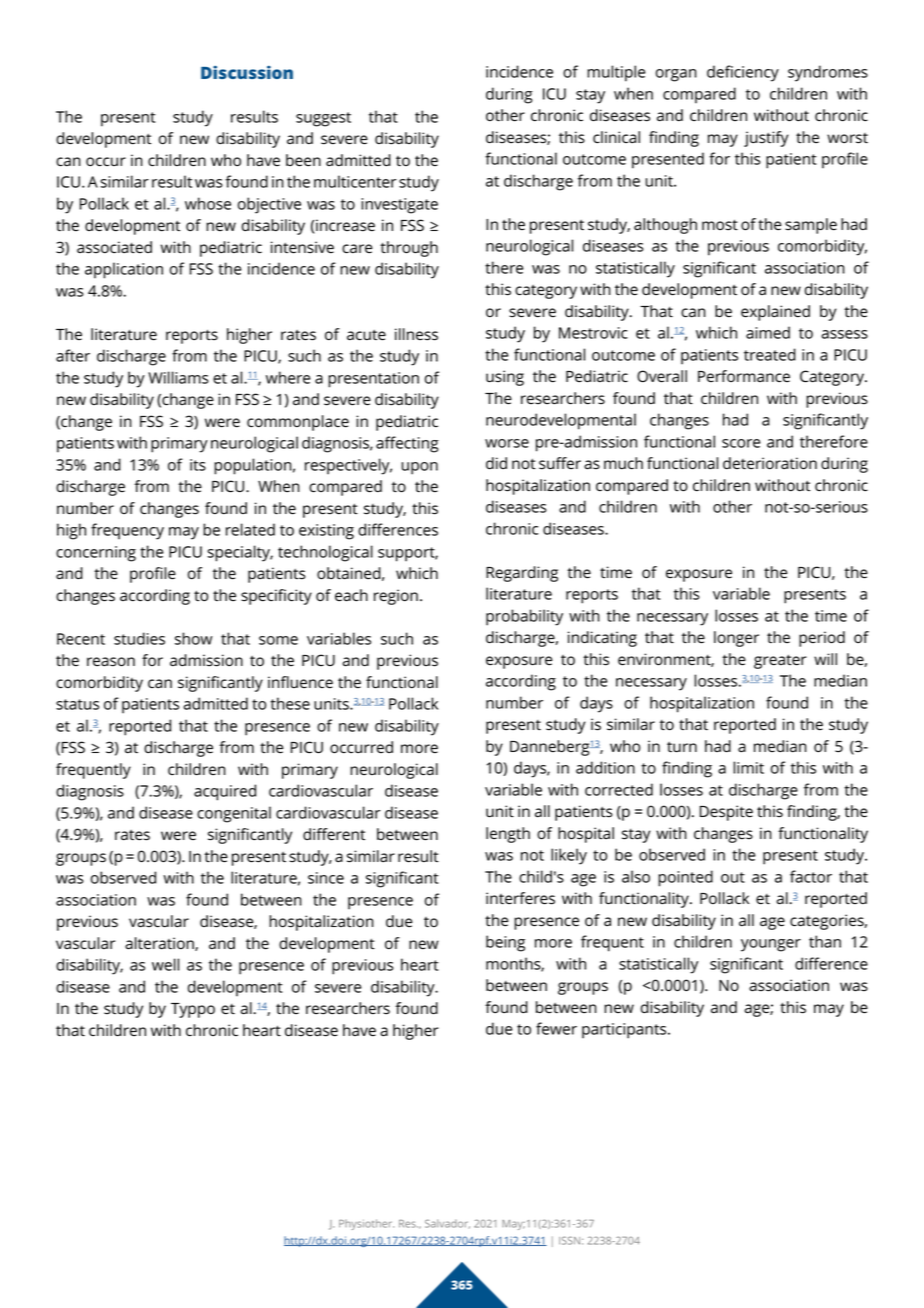 The width and height of the image is (924, 1308). Describe the element at coordinates (766, 139) in the image. I see `justify` at that location.
